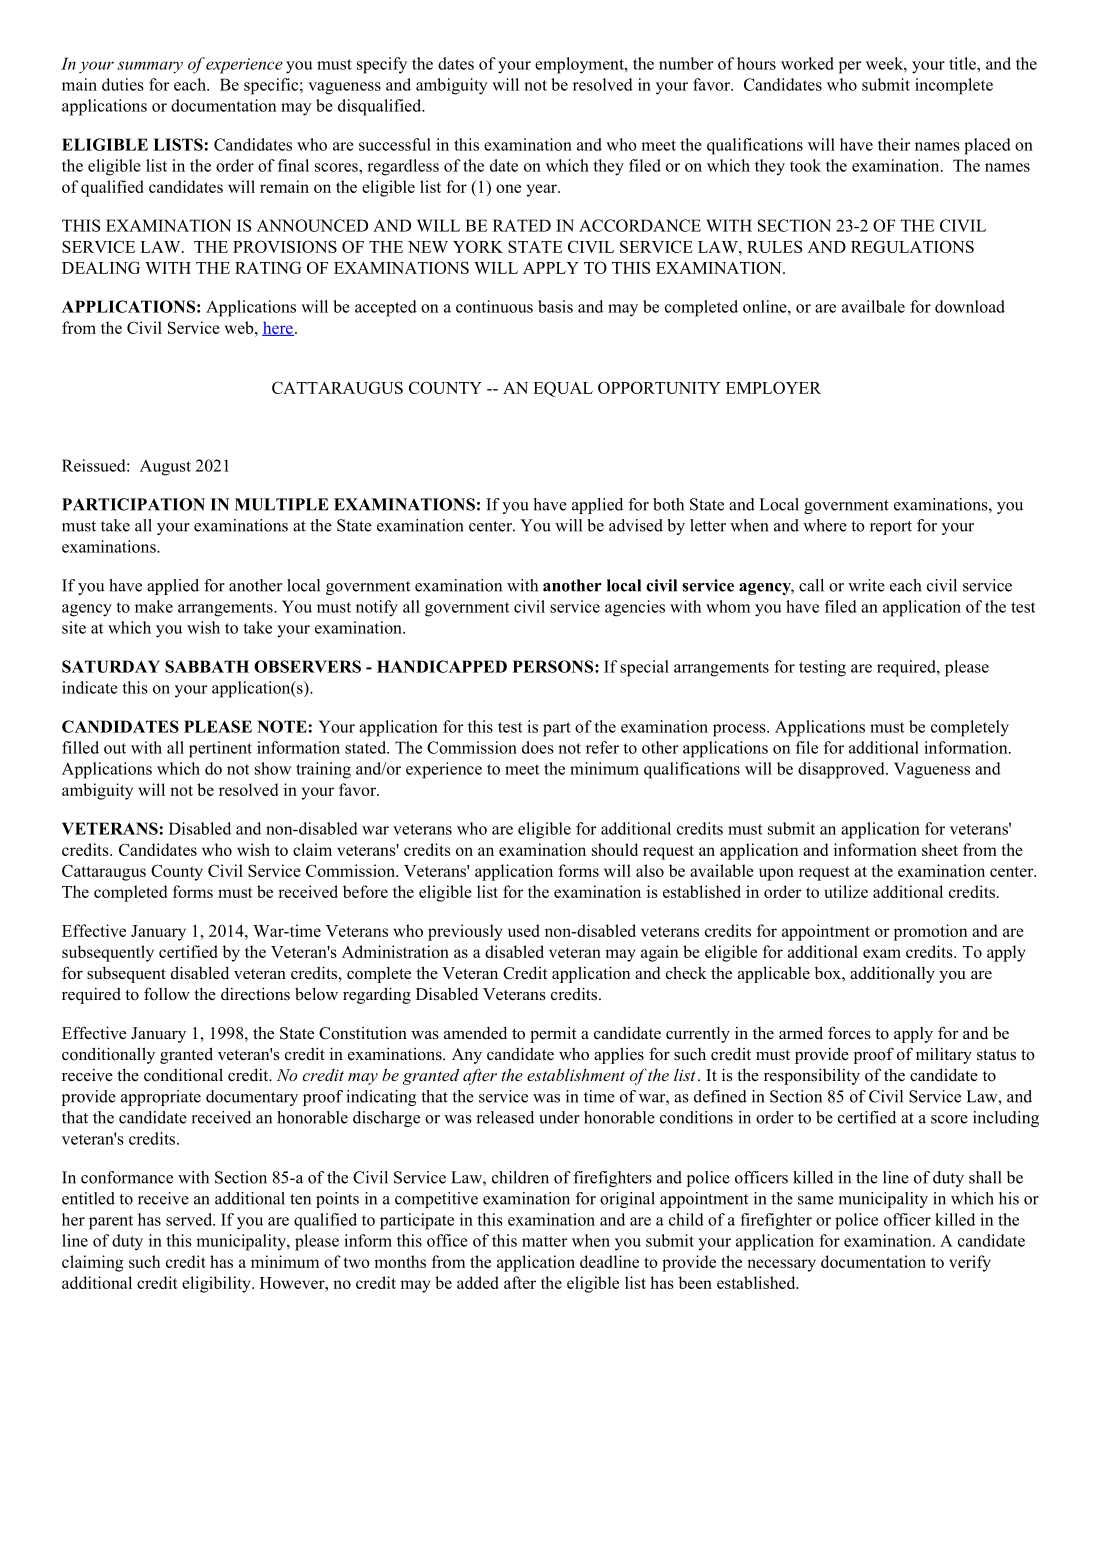 The width and height of the screenshot is (1101, 1558). What do you see at coordinates (273, 768) in the screenshot?
I see `show` at bounding box center [273, 768].
